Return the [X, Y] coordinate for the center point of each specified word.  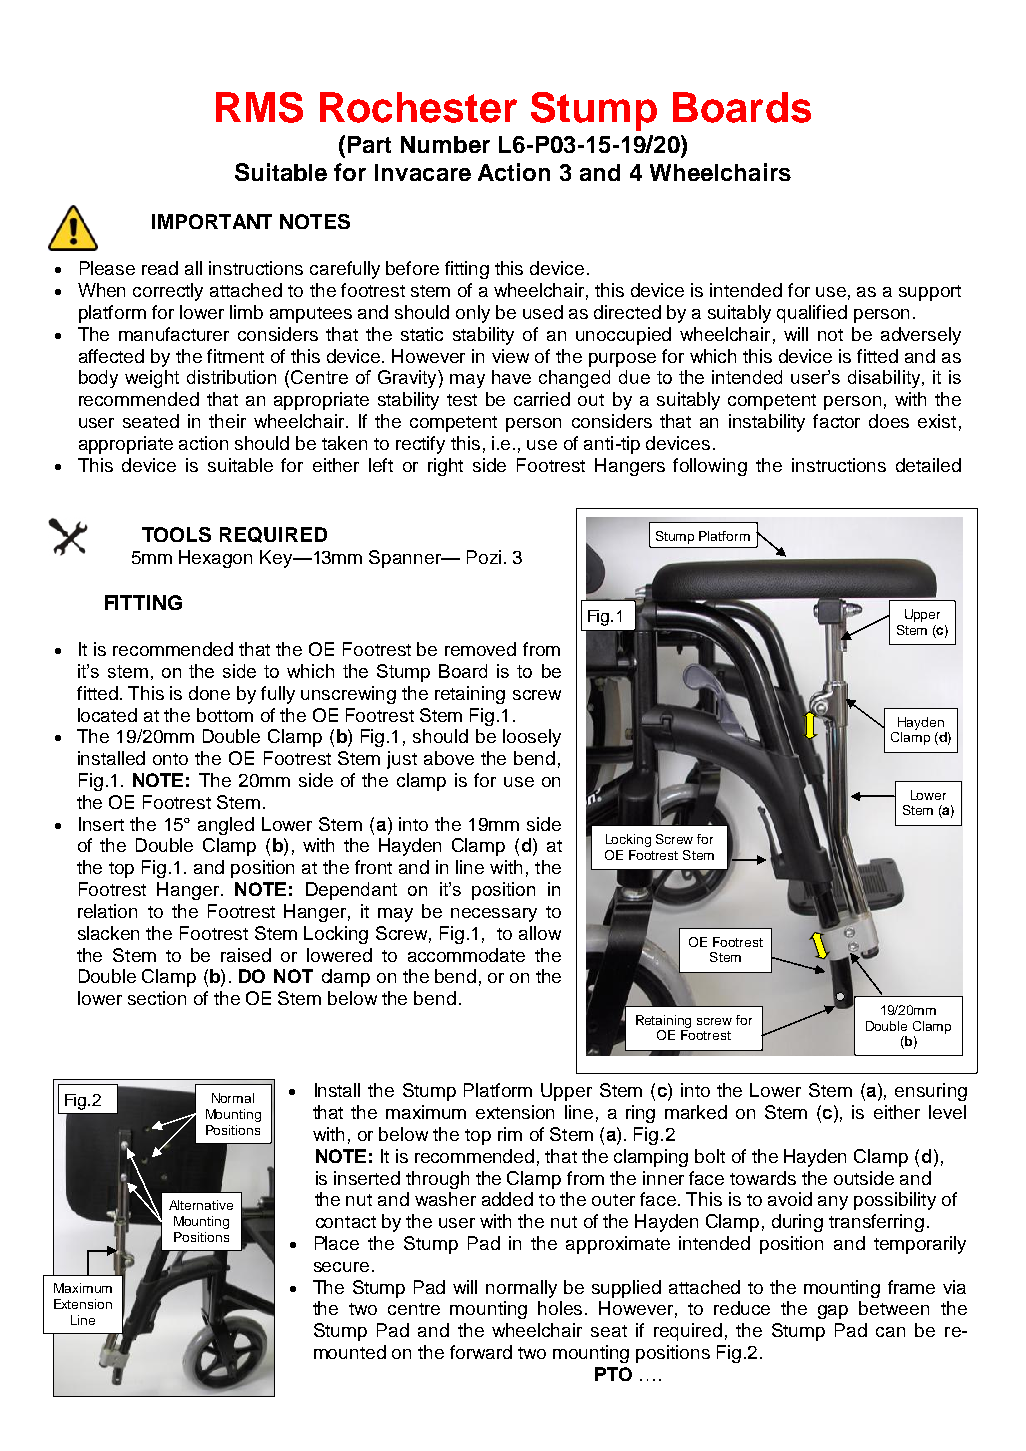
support [930, 293]
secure [341, 1267]
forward [481, 1352]
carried [542, 399]
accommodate [466, 955]
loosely [532, 738]
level [947, 1112]
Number [445, 144]
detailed [928, 465]
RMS [259, 107]
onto [170, 759]
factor [836, 421]
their [227, 421]
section [157, 998]
